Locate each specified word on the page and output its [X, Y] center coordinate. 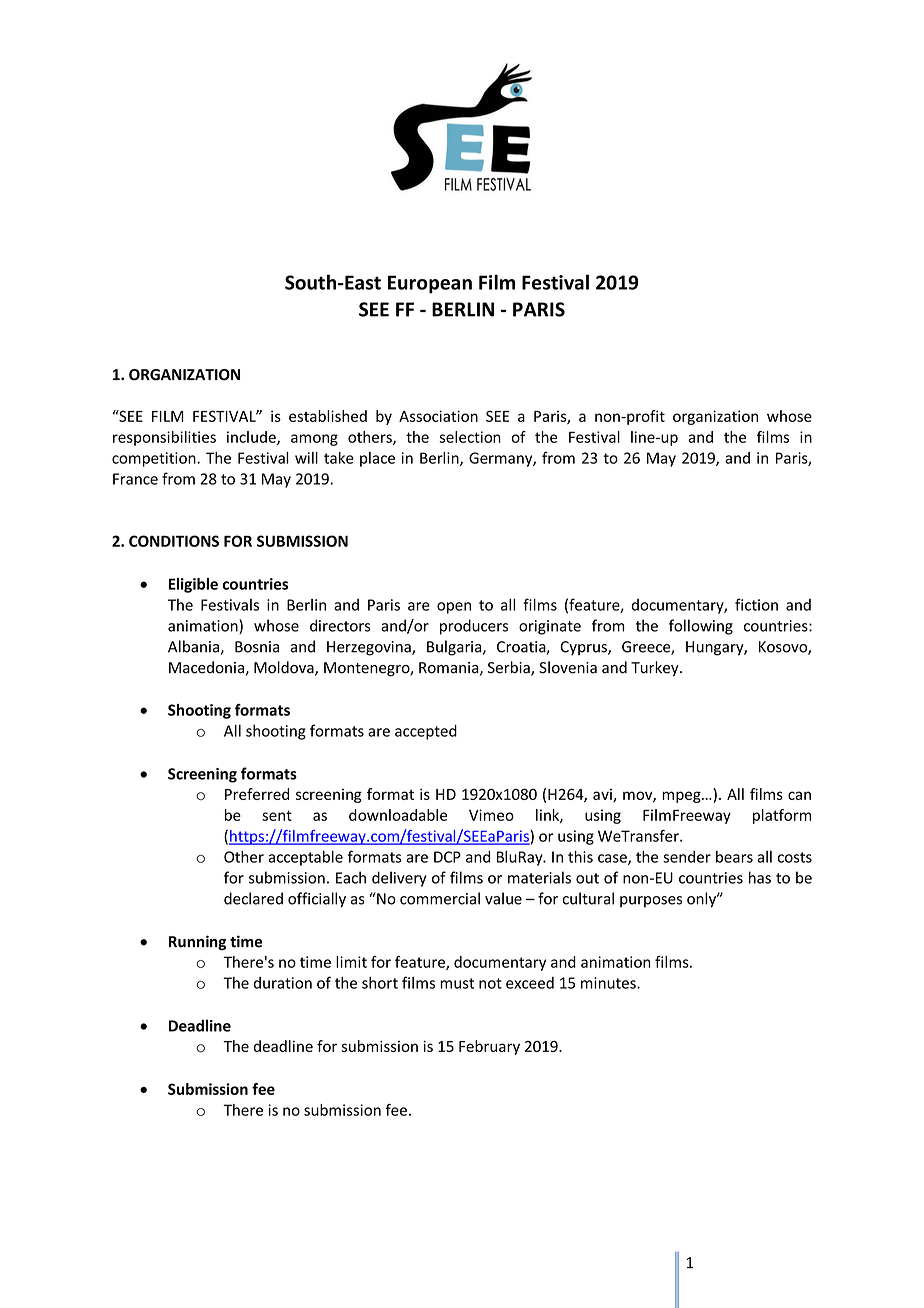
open [454, 608]
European [430, 284]
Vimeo [491, 815]
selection [470, 437]
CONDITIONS [174, 541]
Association [438, 416]
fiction [756, 604]
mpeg [682, 797]
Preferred [257, 794]
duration [283, 983]
